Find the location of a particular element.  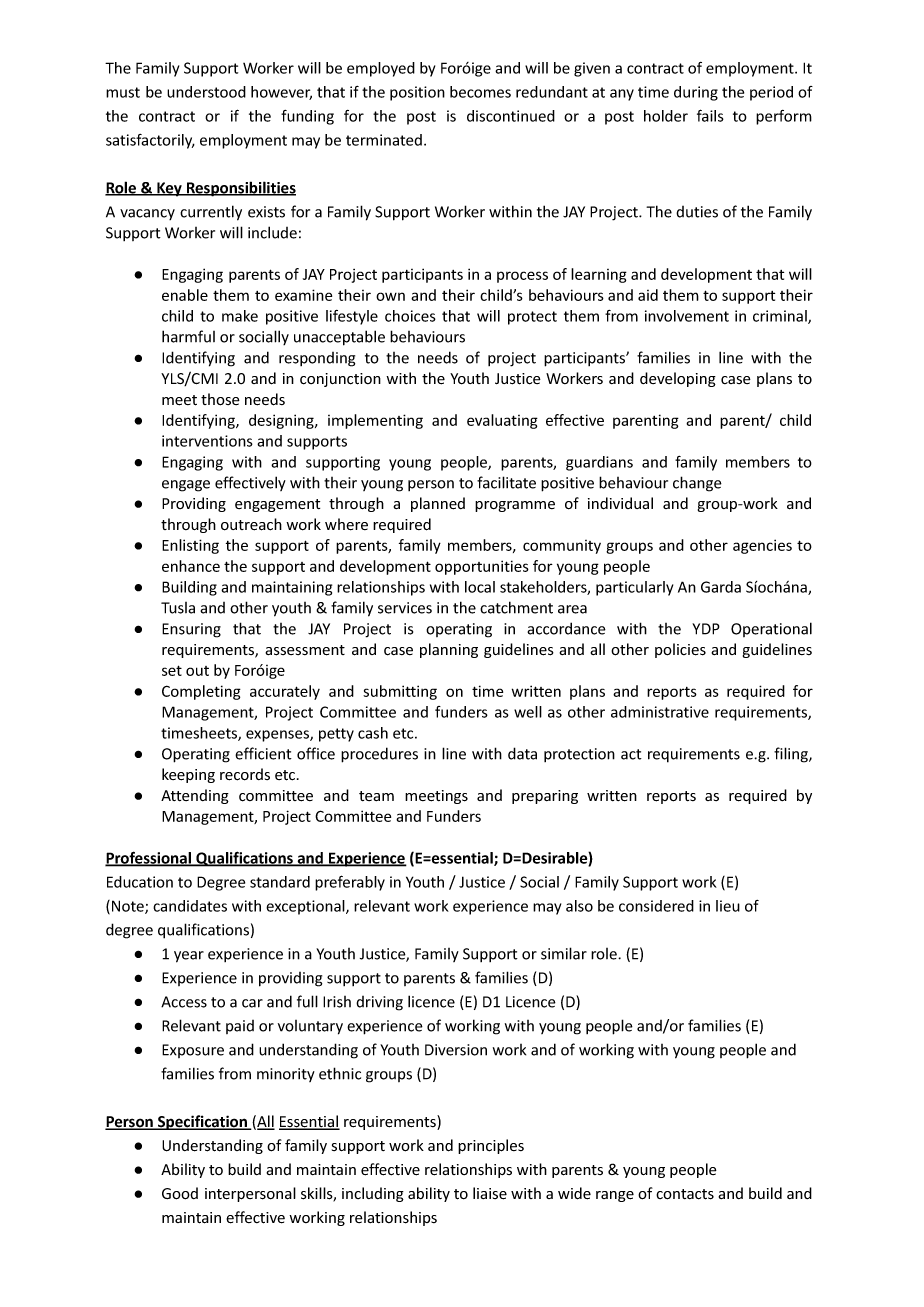

fails is located at coordinates (710, 115).
